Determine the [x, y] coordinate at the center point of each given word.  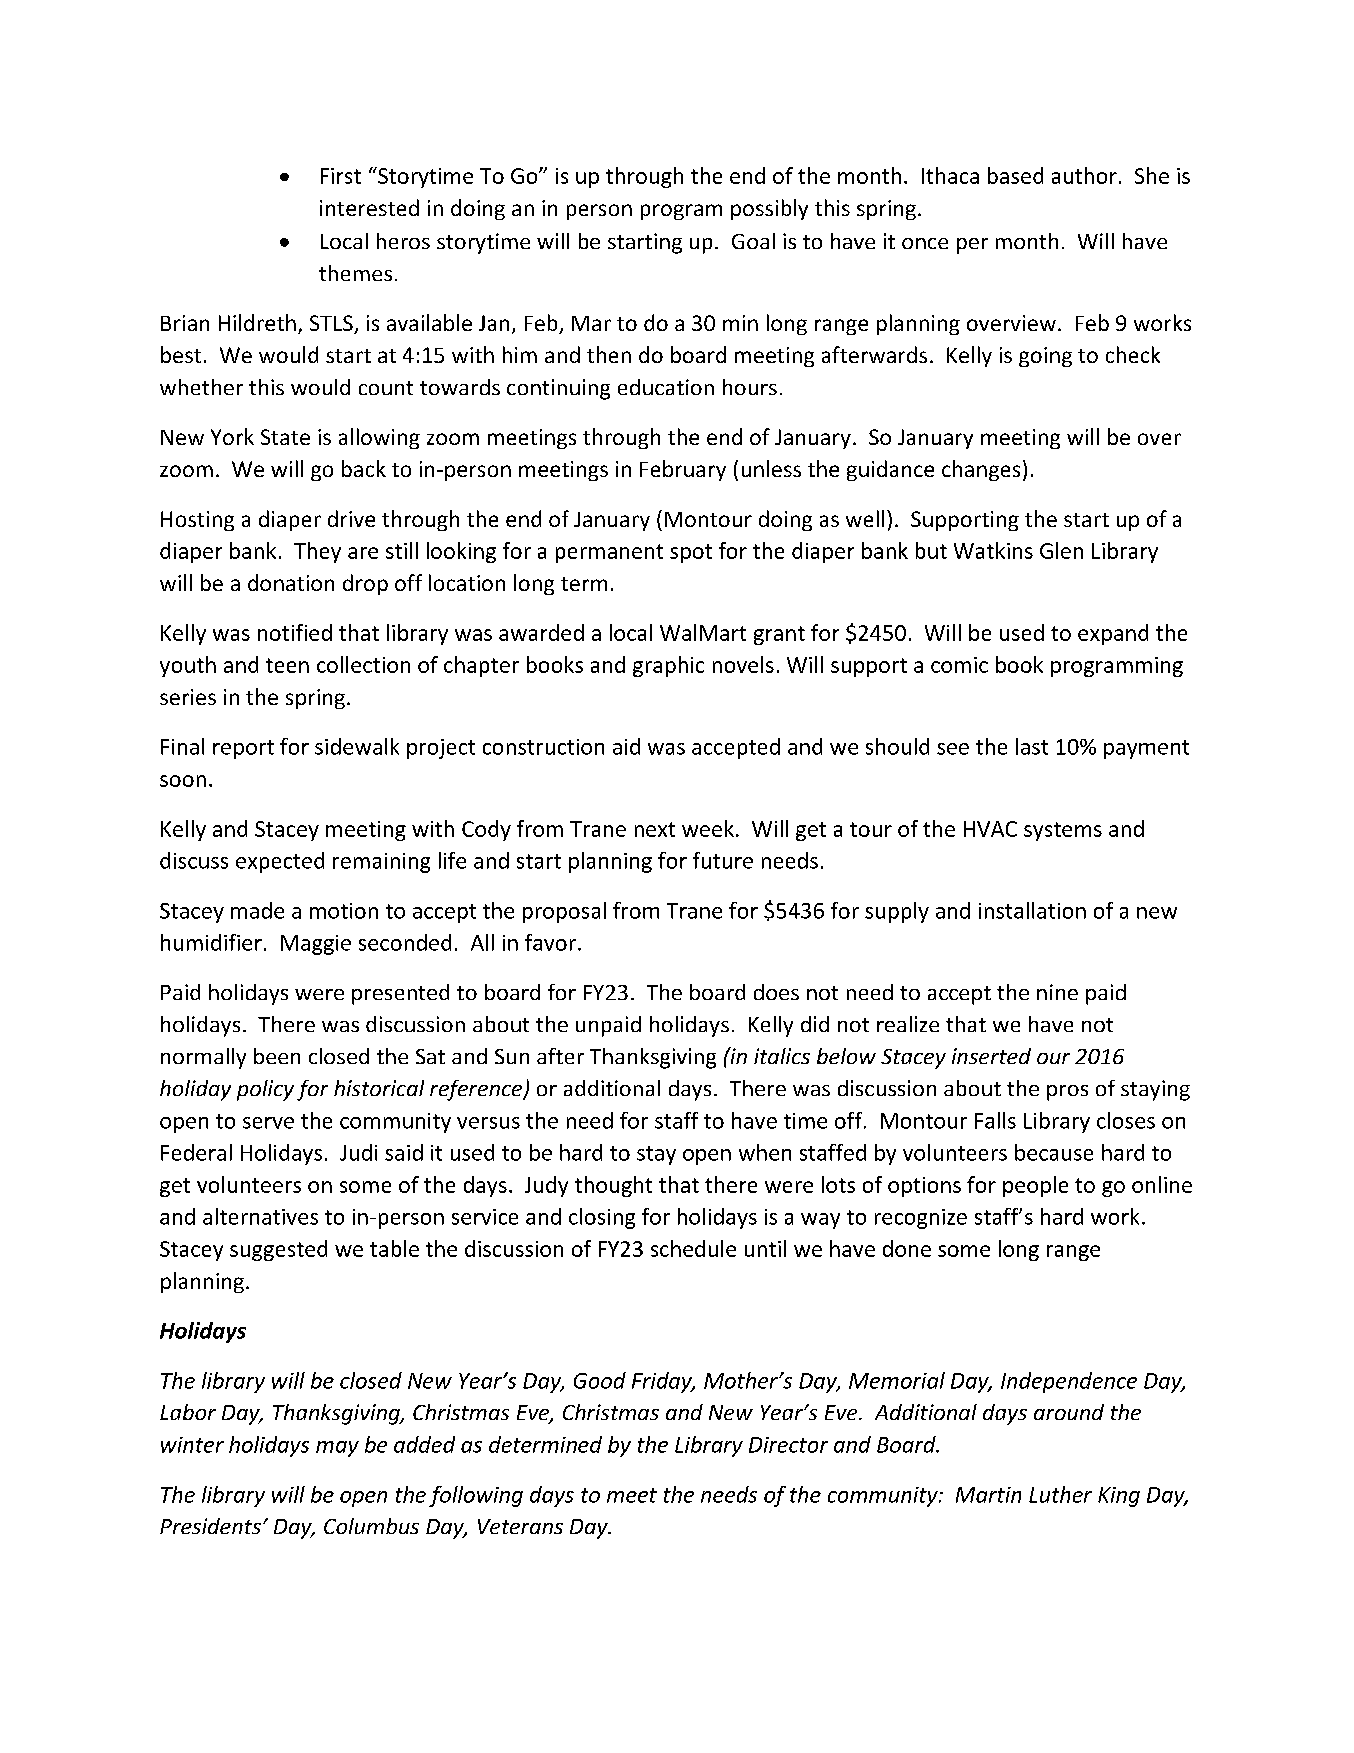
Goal [753, 241]
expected [280, 862]
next [655, 829]
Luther [1060, 1494]
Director [788, 1445]
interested [369, 207]
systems [1063, 831]
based [1015, 175]
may [337, 1449]
